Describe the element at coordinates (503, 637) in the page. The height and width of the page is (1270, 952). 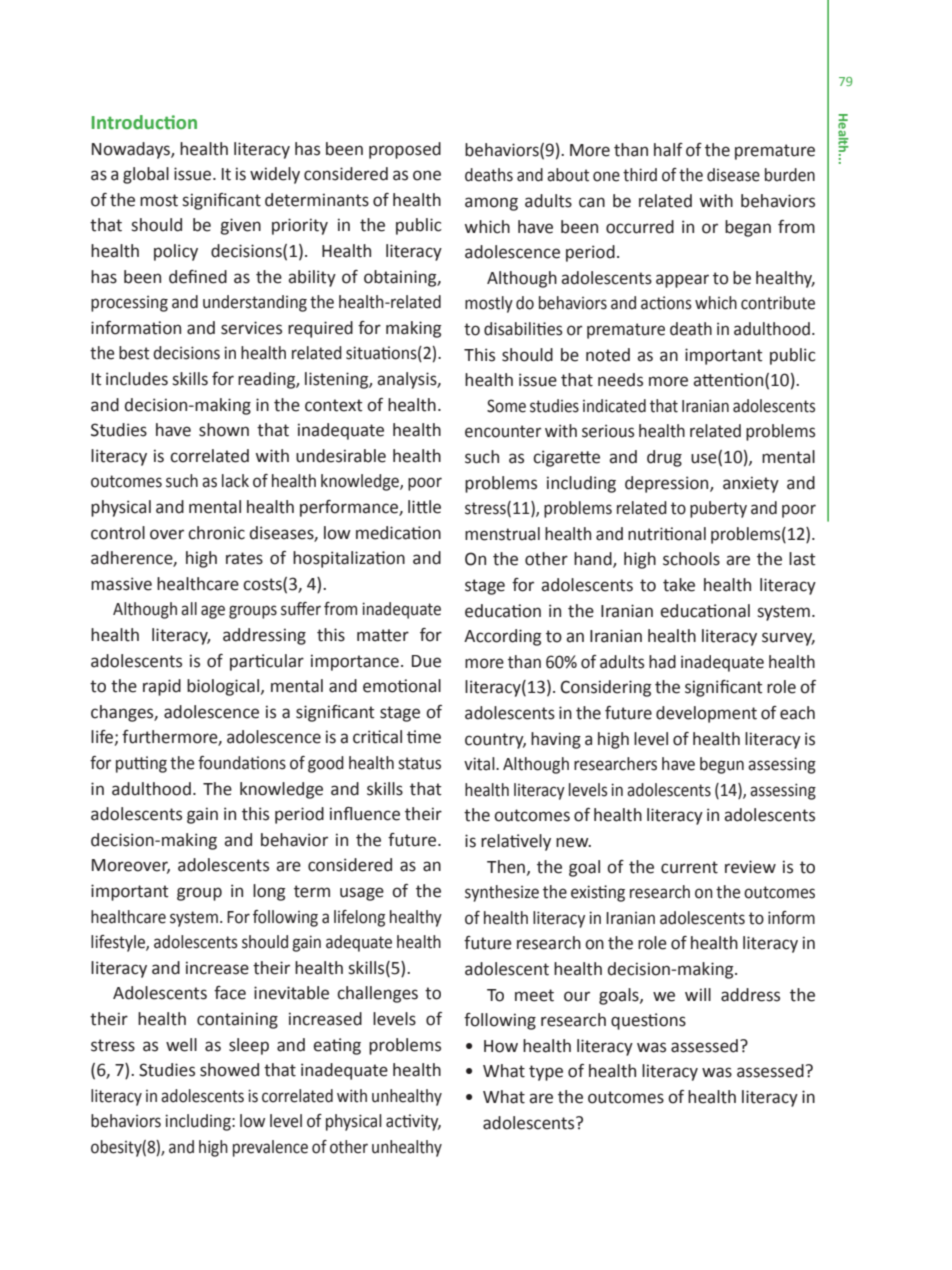
I see `According` at that location.
